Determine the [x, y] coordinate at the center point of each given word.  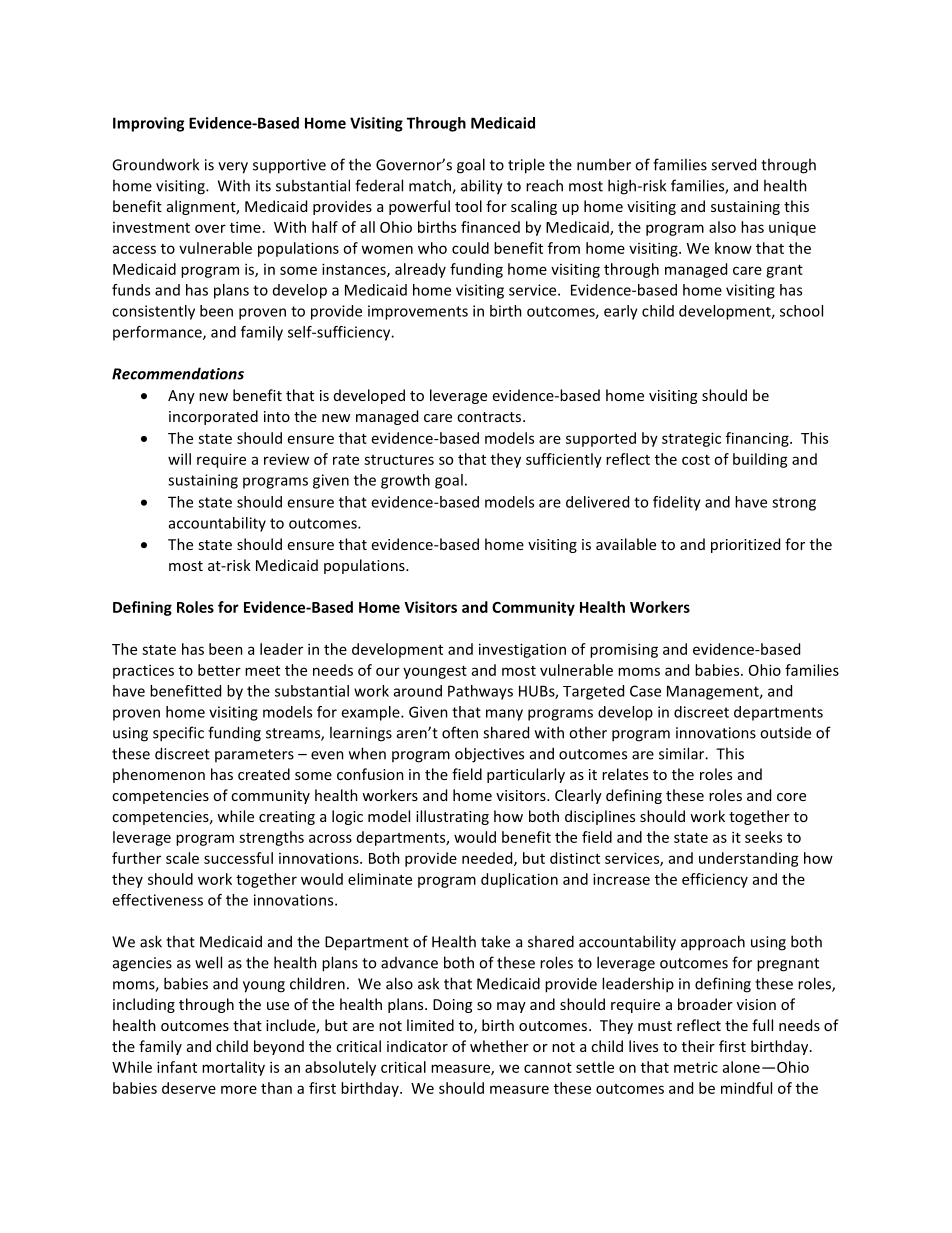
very [233, 168]
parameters [254, 755]
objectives [489, 755]
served [733, 164]
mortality [233, 1068]
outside [785, 732]
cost [696, 460]
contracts [490, 417]
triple [526, 166]
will [179, 459]
